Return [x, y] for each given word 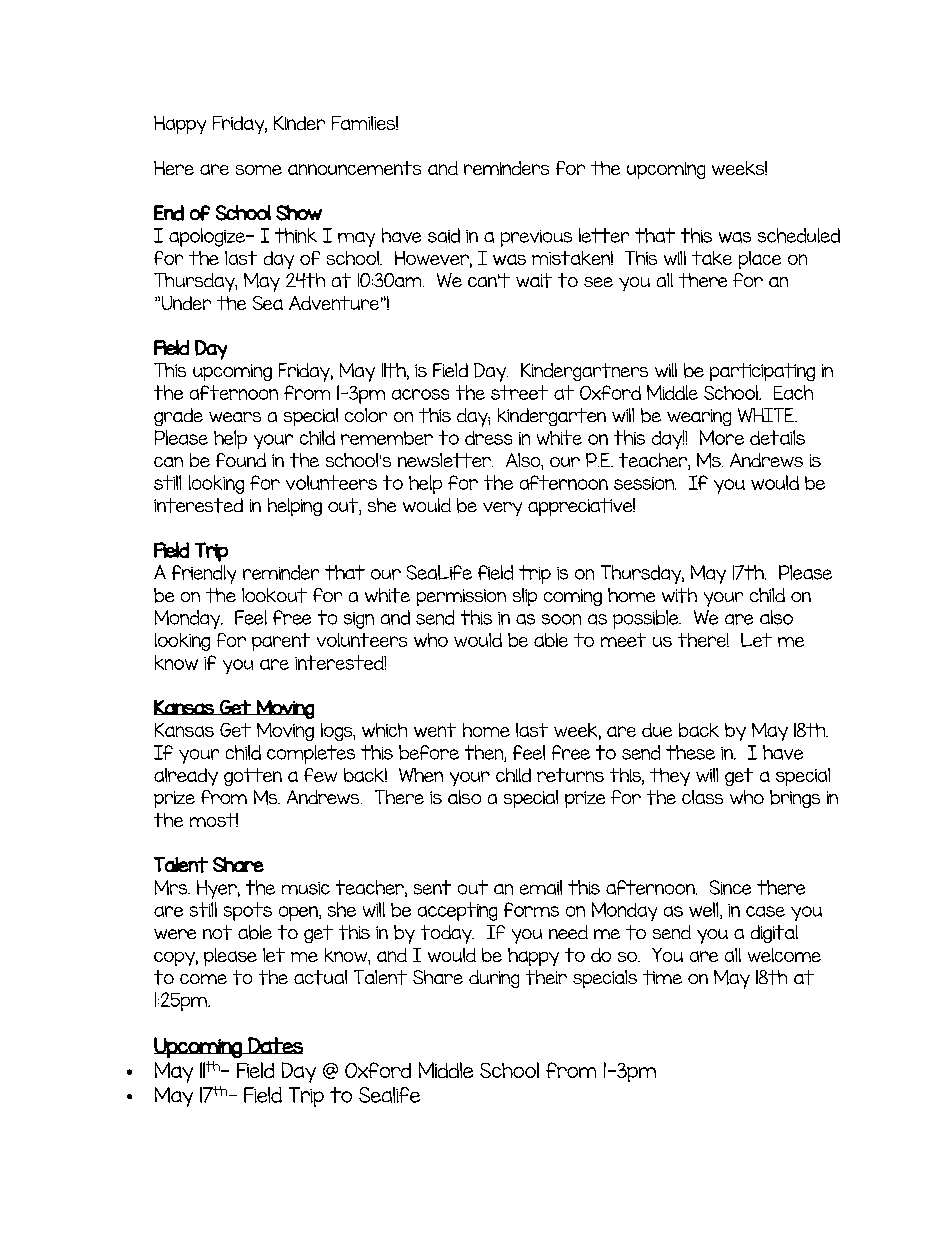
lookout [274, 595]
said [444, 235]
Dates [274, 1045]
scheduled [799, 235]
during [494, 979]
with [679, 595]
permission [461, 597]
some [259, 170]
